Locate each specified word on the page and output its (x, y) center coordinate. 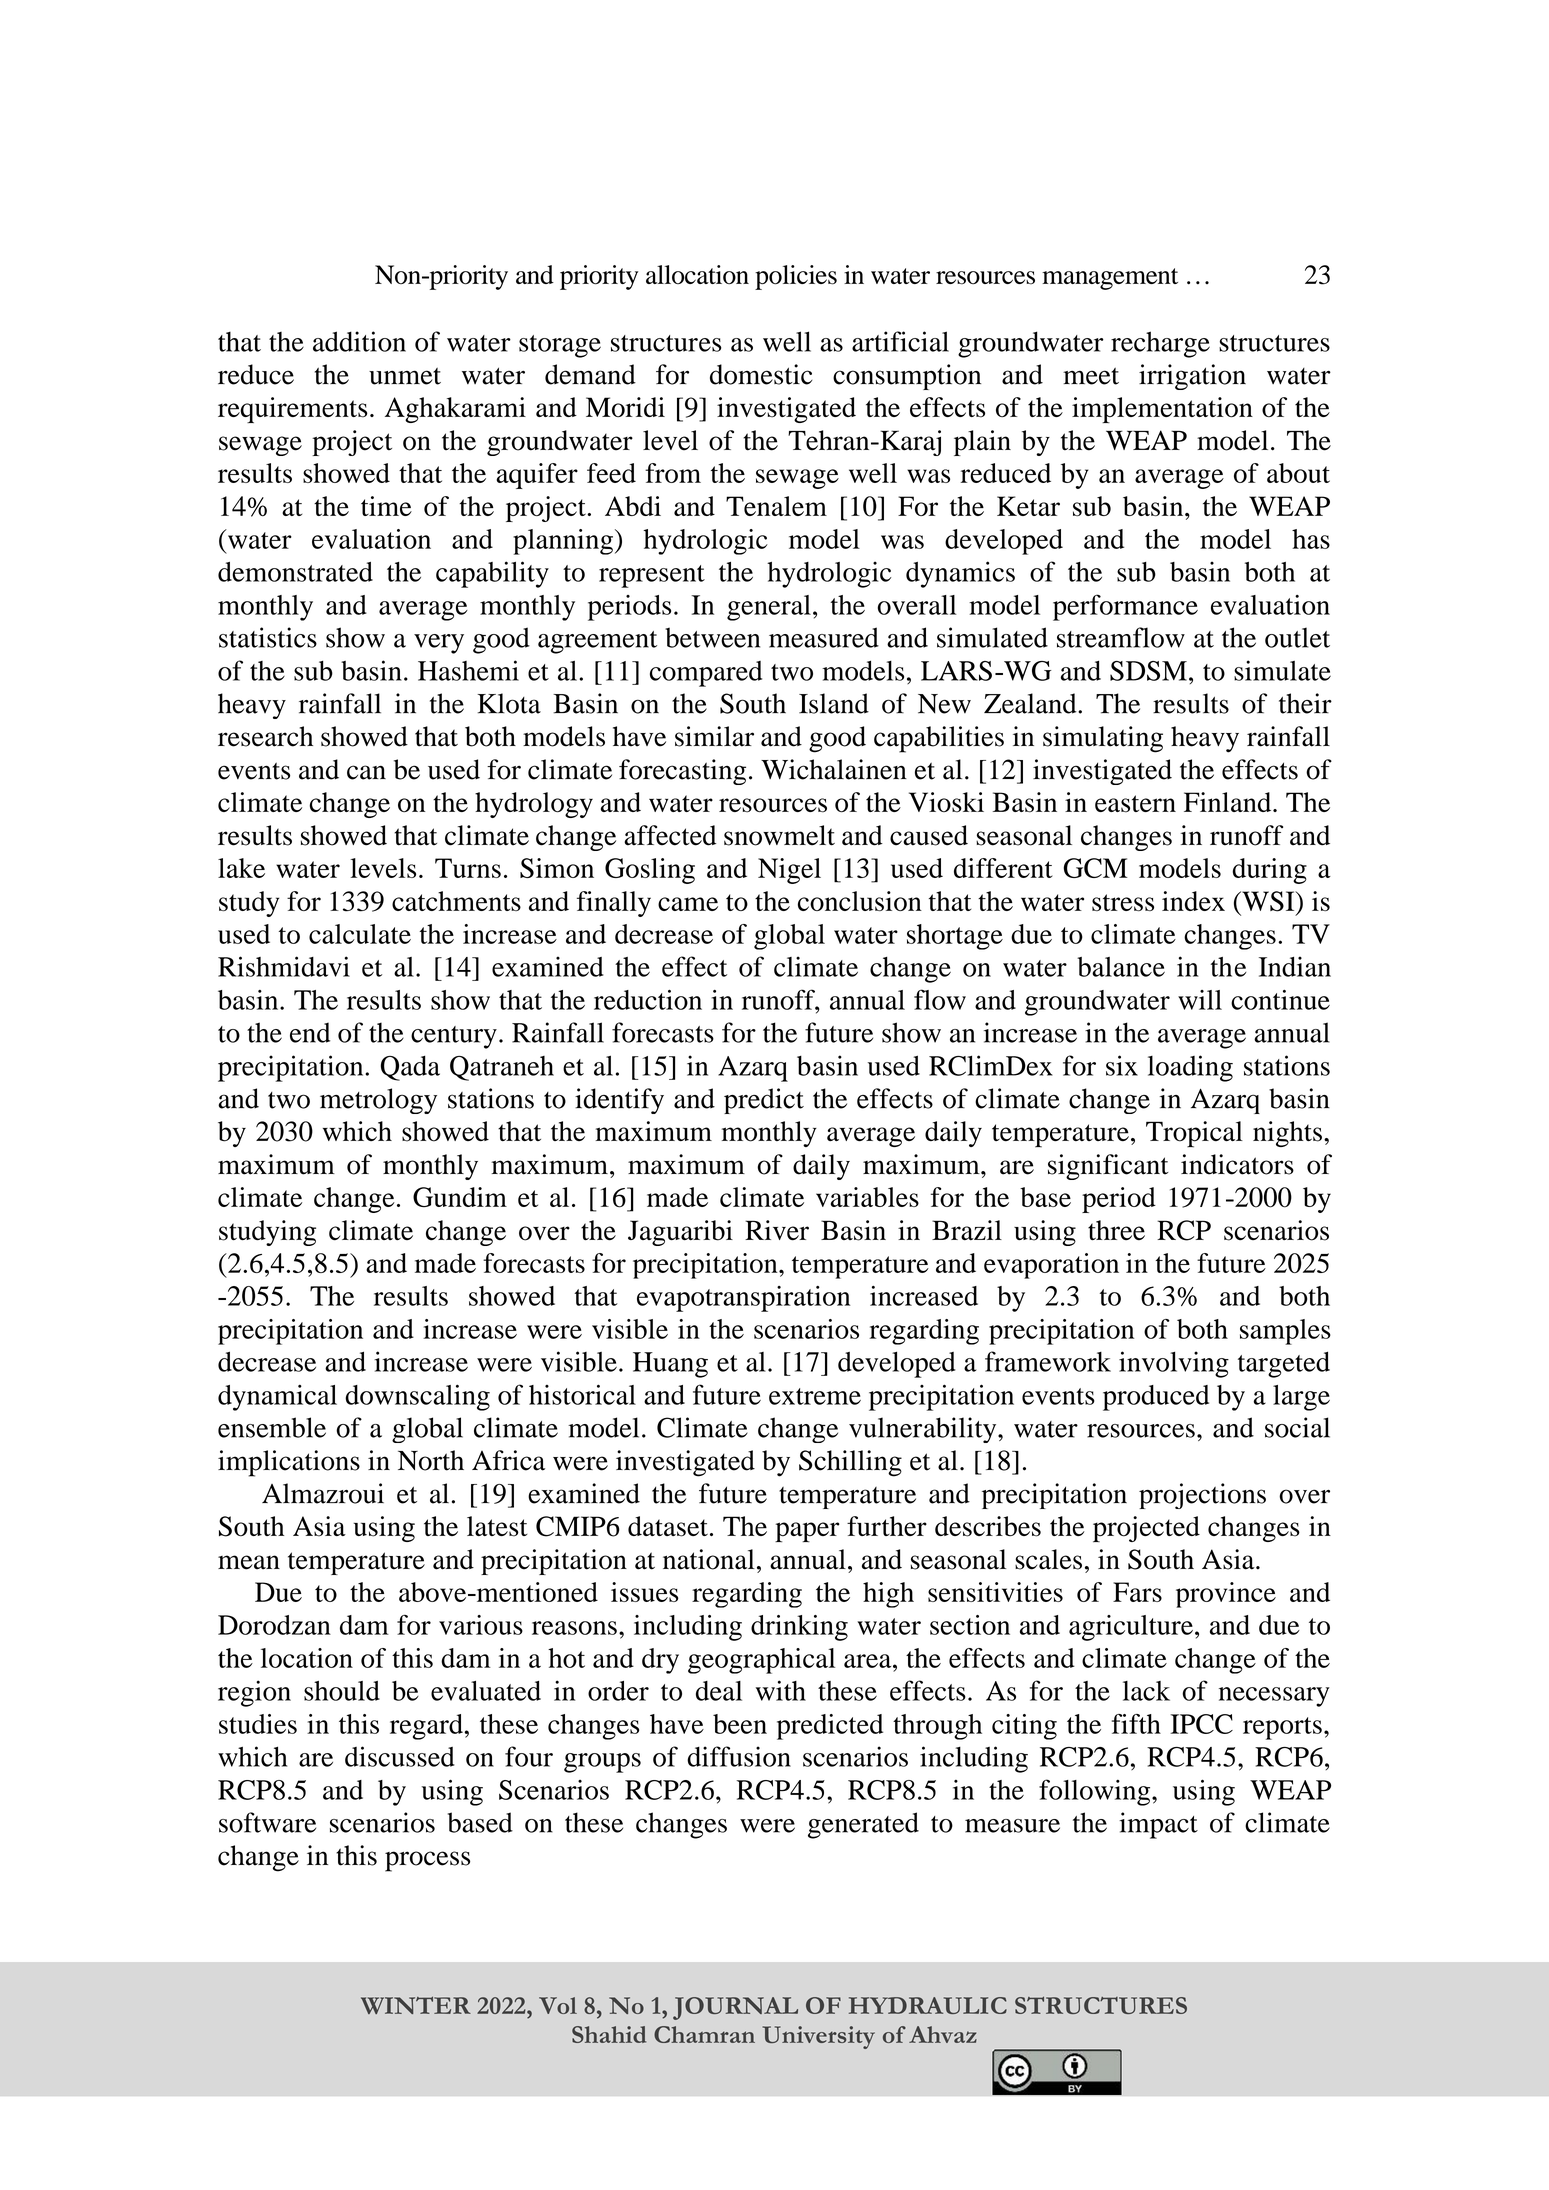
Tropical (1194, 1134)
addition (359, 341)
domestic (761, 374)
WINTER (416, 2005)
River (777, 1230)
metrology (378, 1101)
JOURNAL (735, 2008)
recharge (1160, 344)
